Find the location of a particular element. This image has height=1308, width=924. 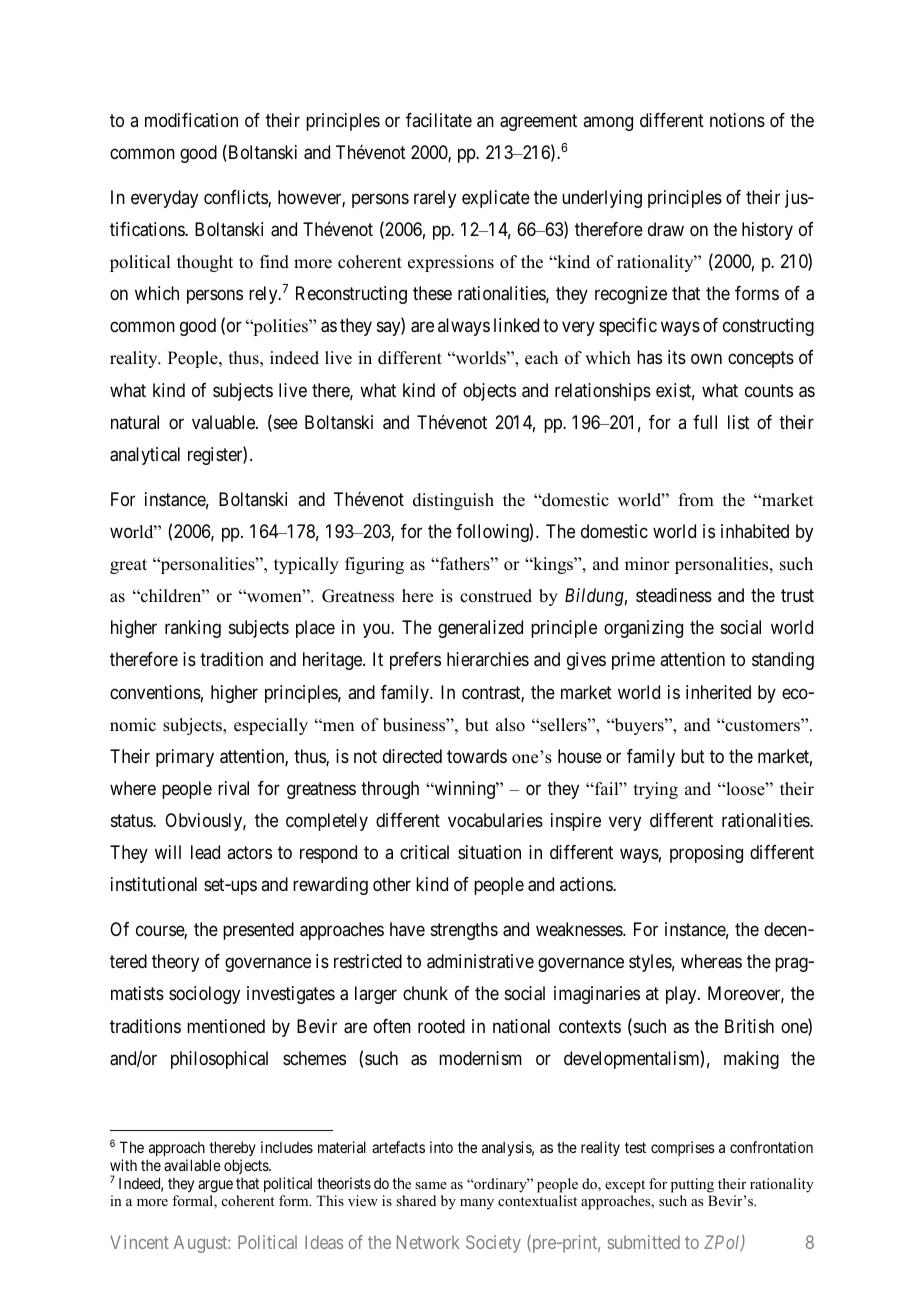

facilitate is located at coordinates (439, 120).
